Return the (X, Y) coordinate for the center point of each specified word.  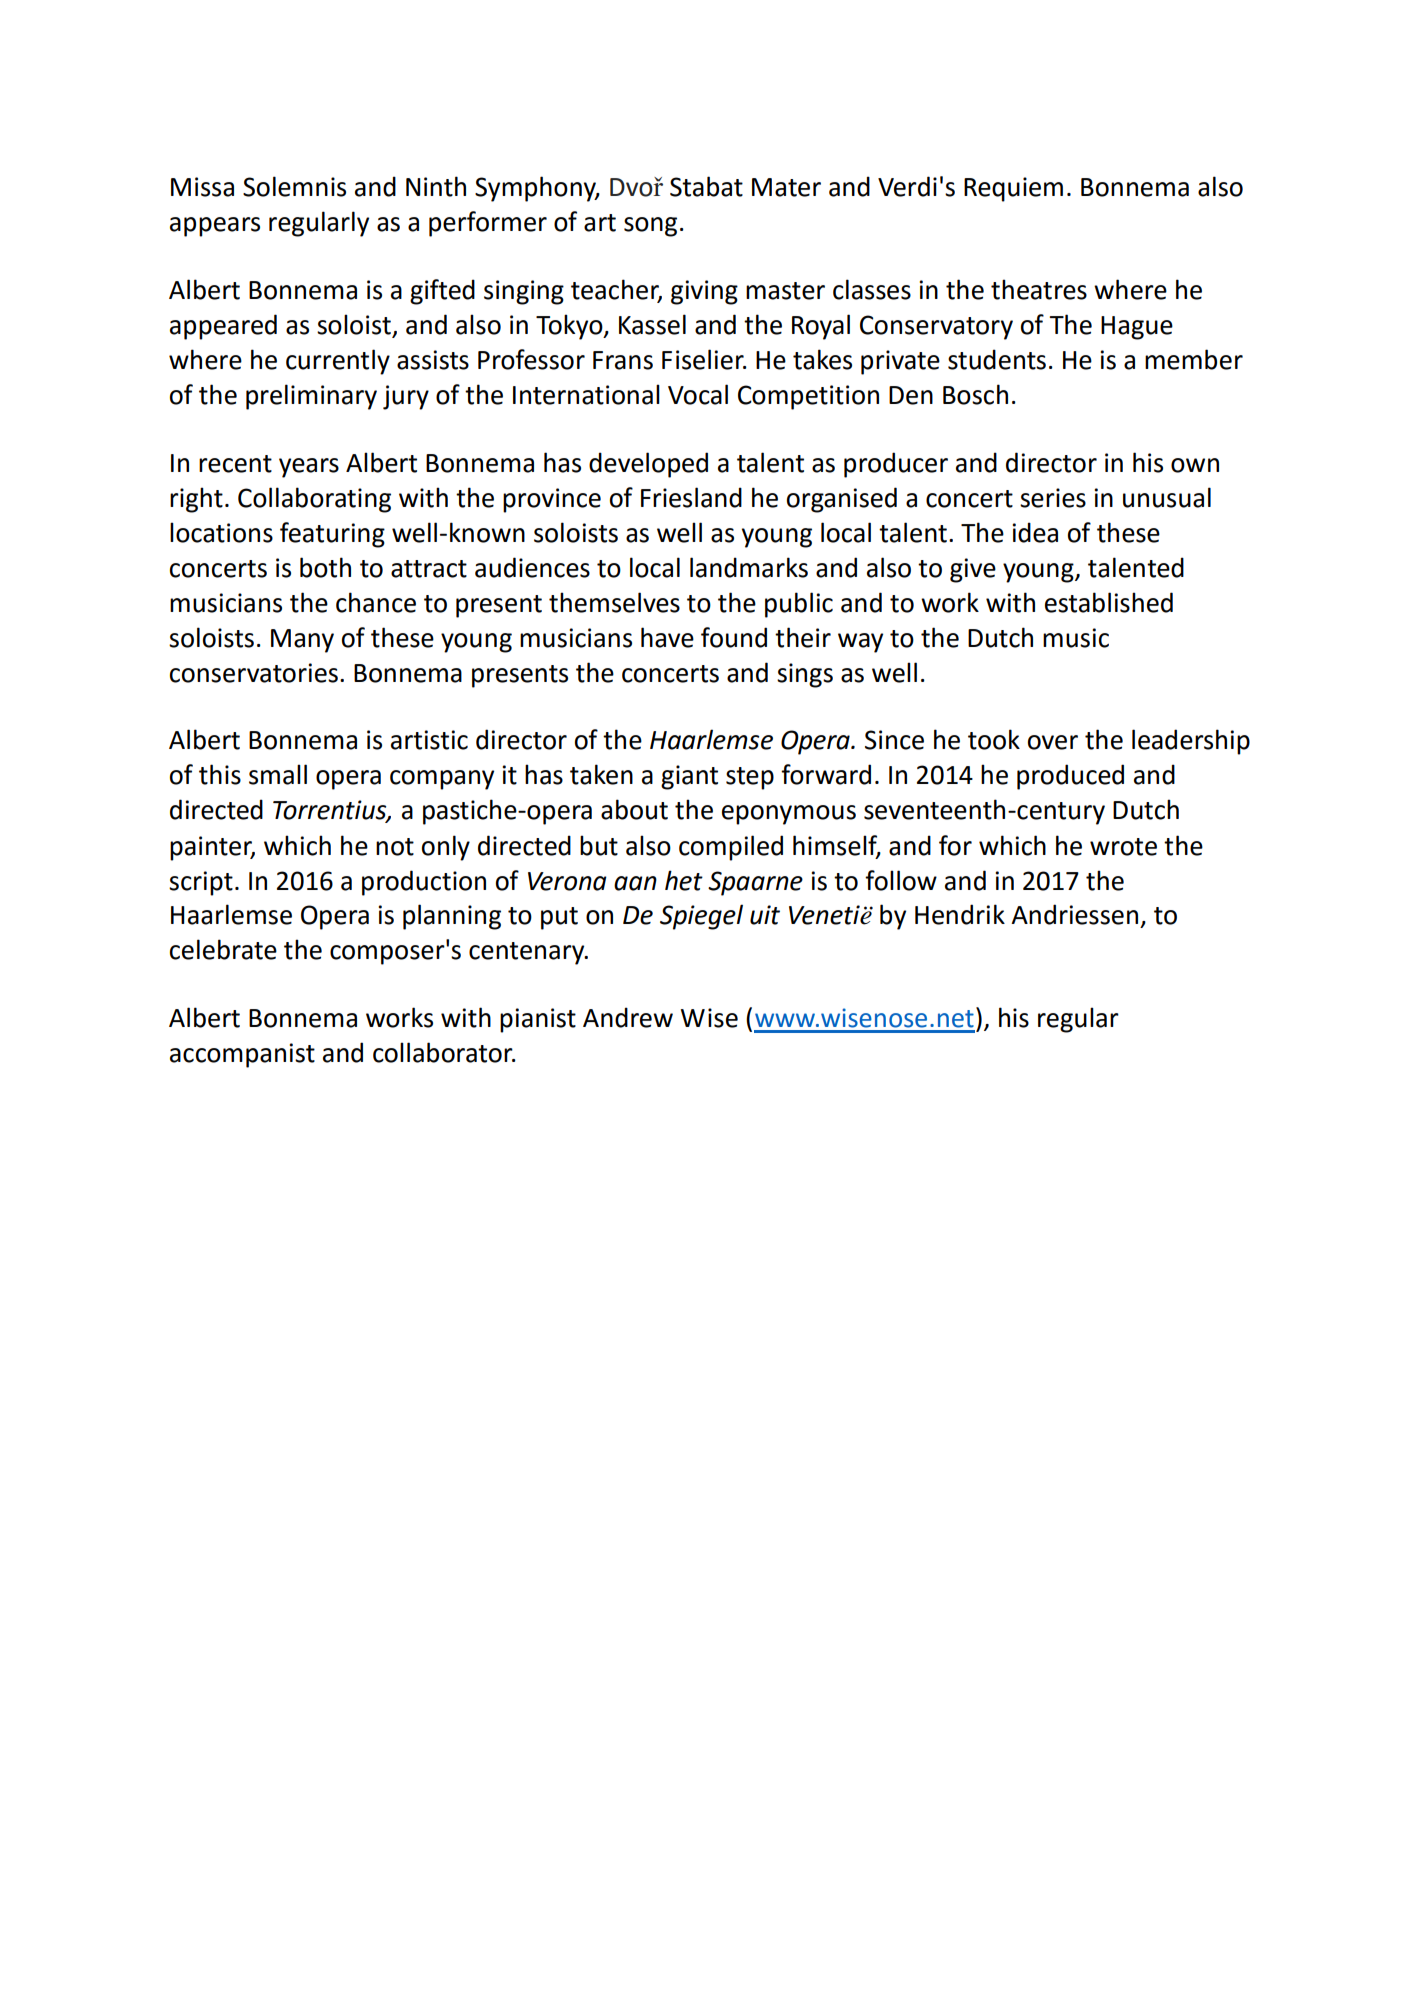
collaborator (444, 1052)
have (667, 637)
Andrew (628, 1017)
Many (302, 641)
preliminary (311, 397)
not (395, 847)
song (650, 227)
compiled (731, 848)
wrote (1123, 847)
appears (215, 227)
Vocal (698, 394)
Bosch (975, 394)
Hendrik (960, 914)
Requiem (1013, 189)
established (1109, 602)
